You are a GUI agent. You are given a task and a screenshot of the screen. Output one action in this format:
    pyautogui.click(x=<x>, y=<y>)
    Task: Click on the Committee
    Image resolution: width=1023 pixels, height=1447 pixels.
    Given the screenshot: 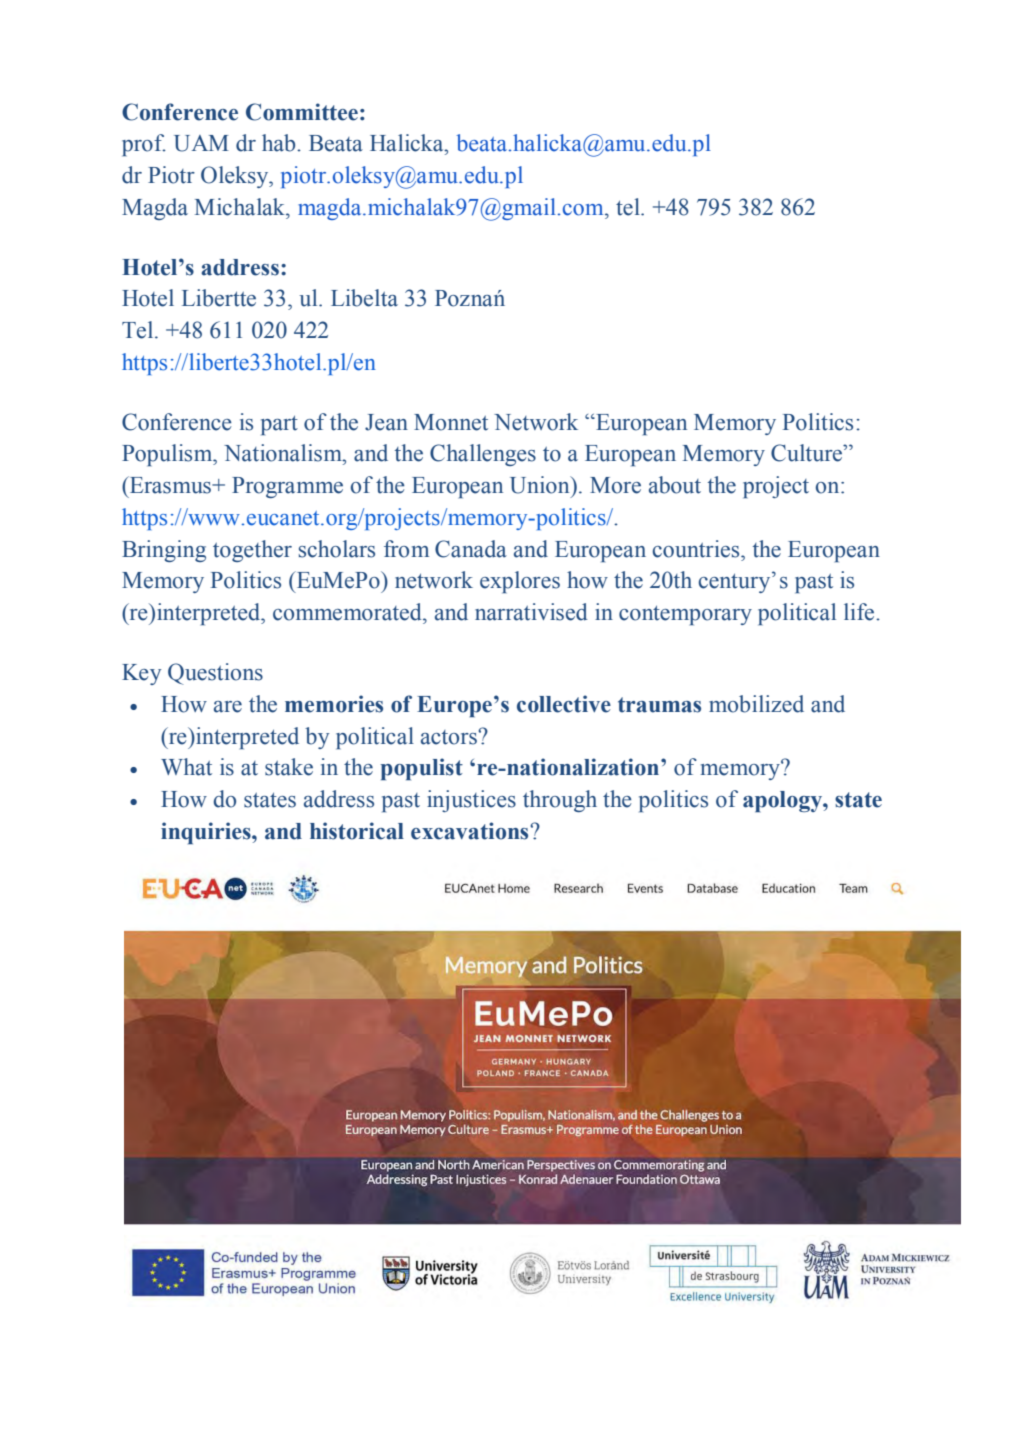 What is the action you would take?
    pyautogui.click(x=302, y=112)
